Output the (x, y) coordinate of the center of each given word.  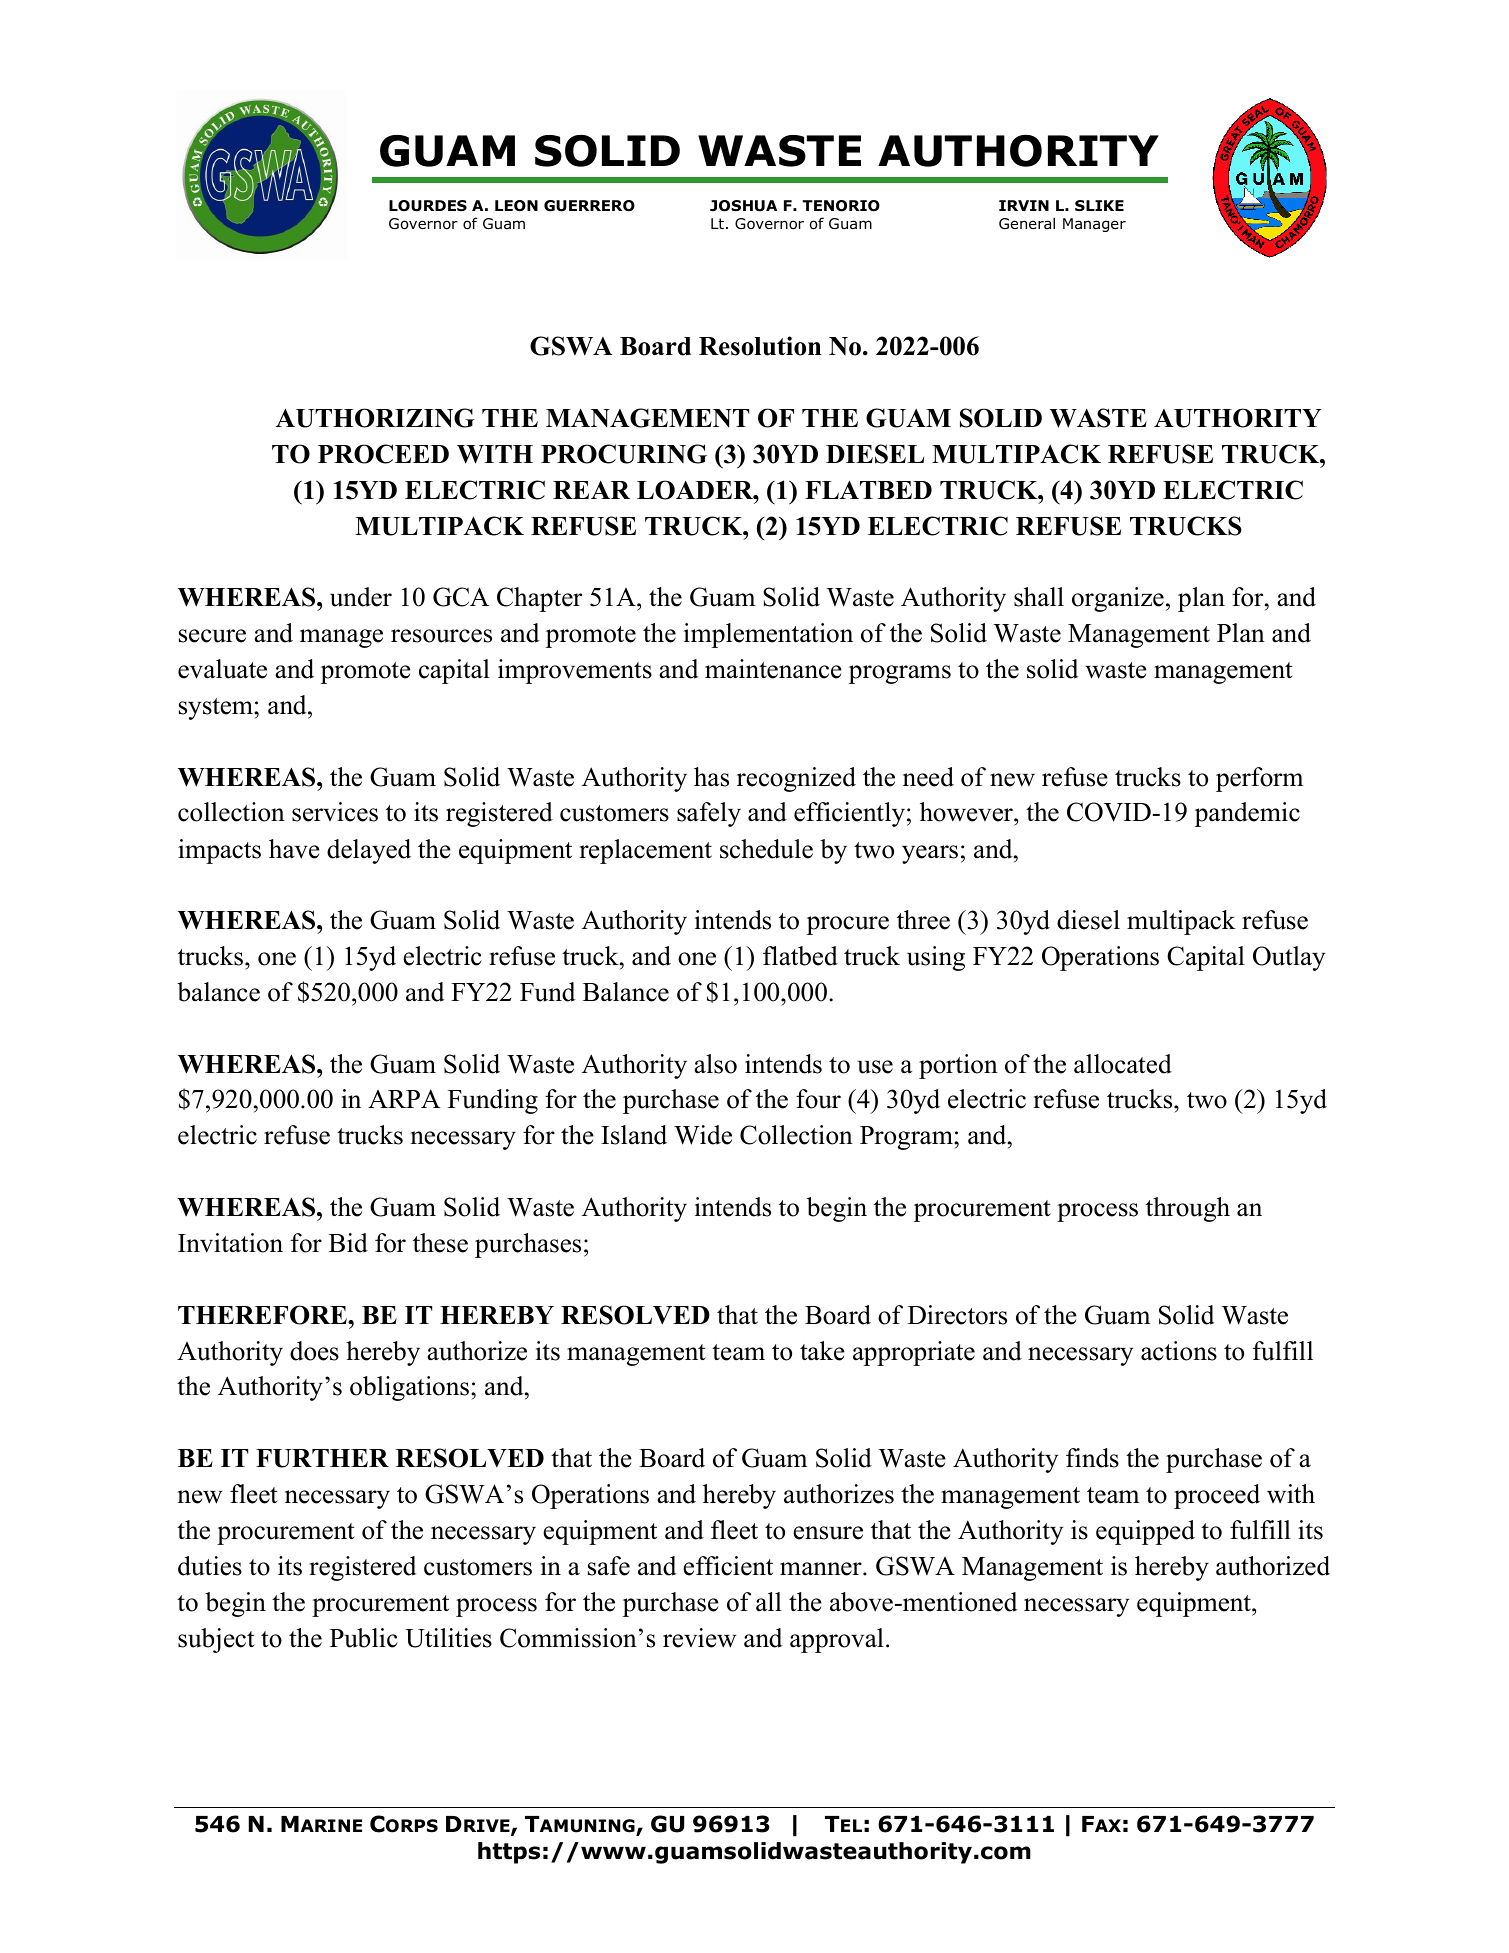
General (1027, 223)
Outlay (1289, 958)
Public (364, 1638)
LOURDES (428, 206)
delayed (369, 851)
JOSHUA (743, 206)
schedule (766, 849)
